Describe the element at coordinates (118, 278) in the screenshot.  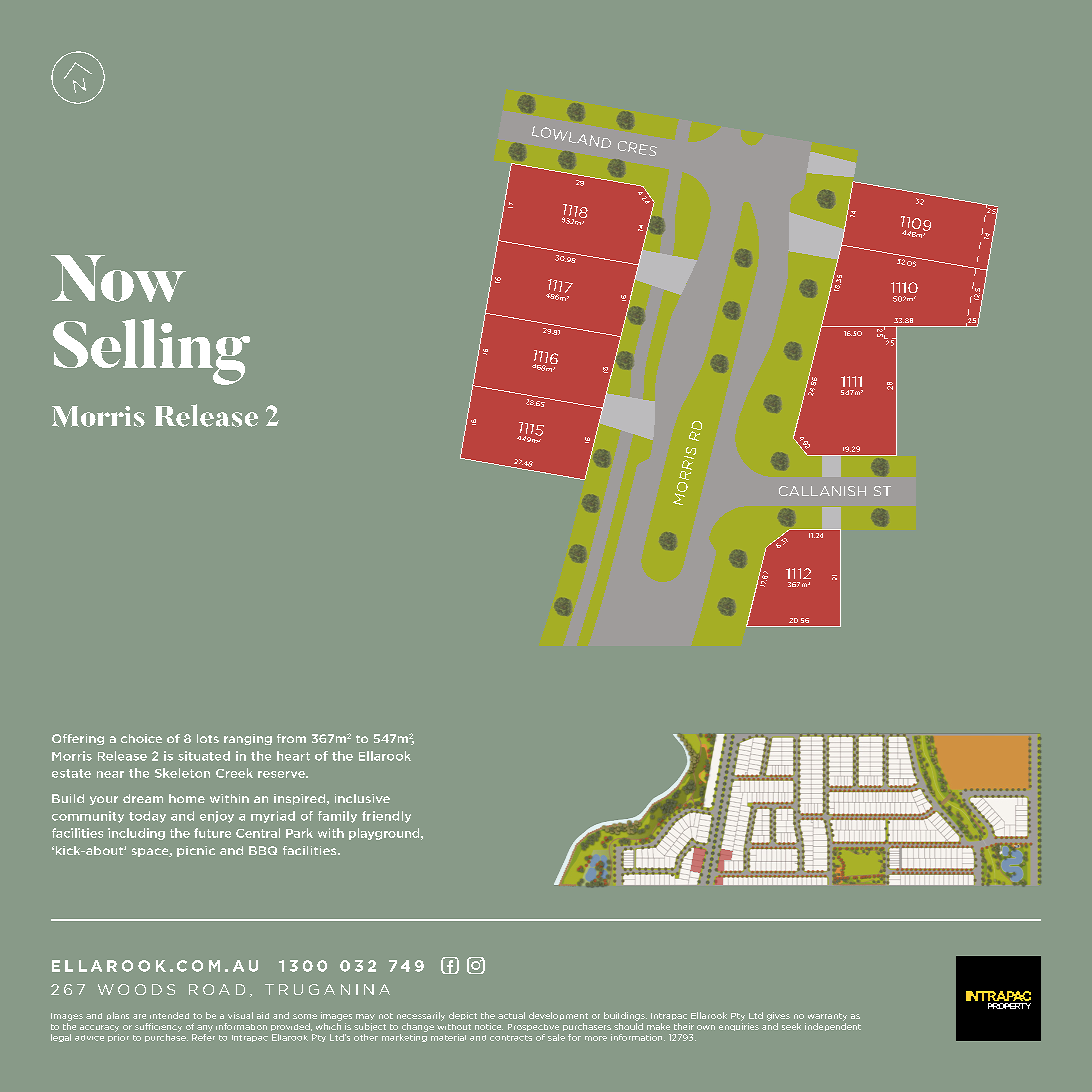
I see `Now` at that location.
